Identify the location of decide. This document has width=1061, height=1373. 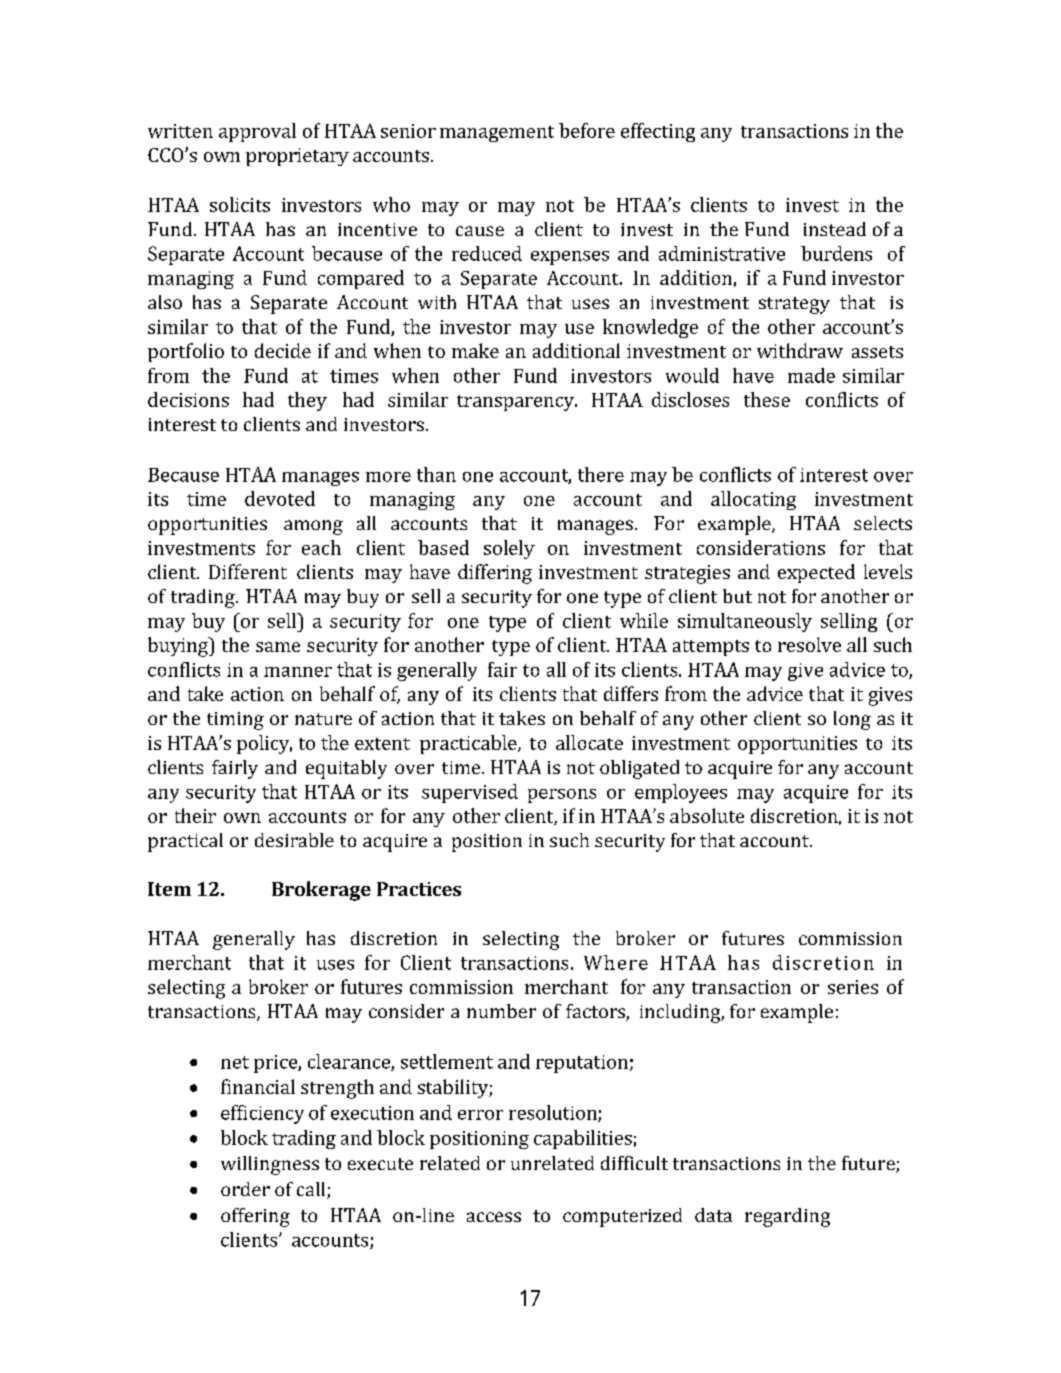
(283, 350).
